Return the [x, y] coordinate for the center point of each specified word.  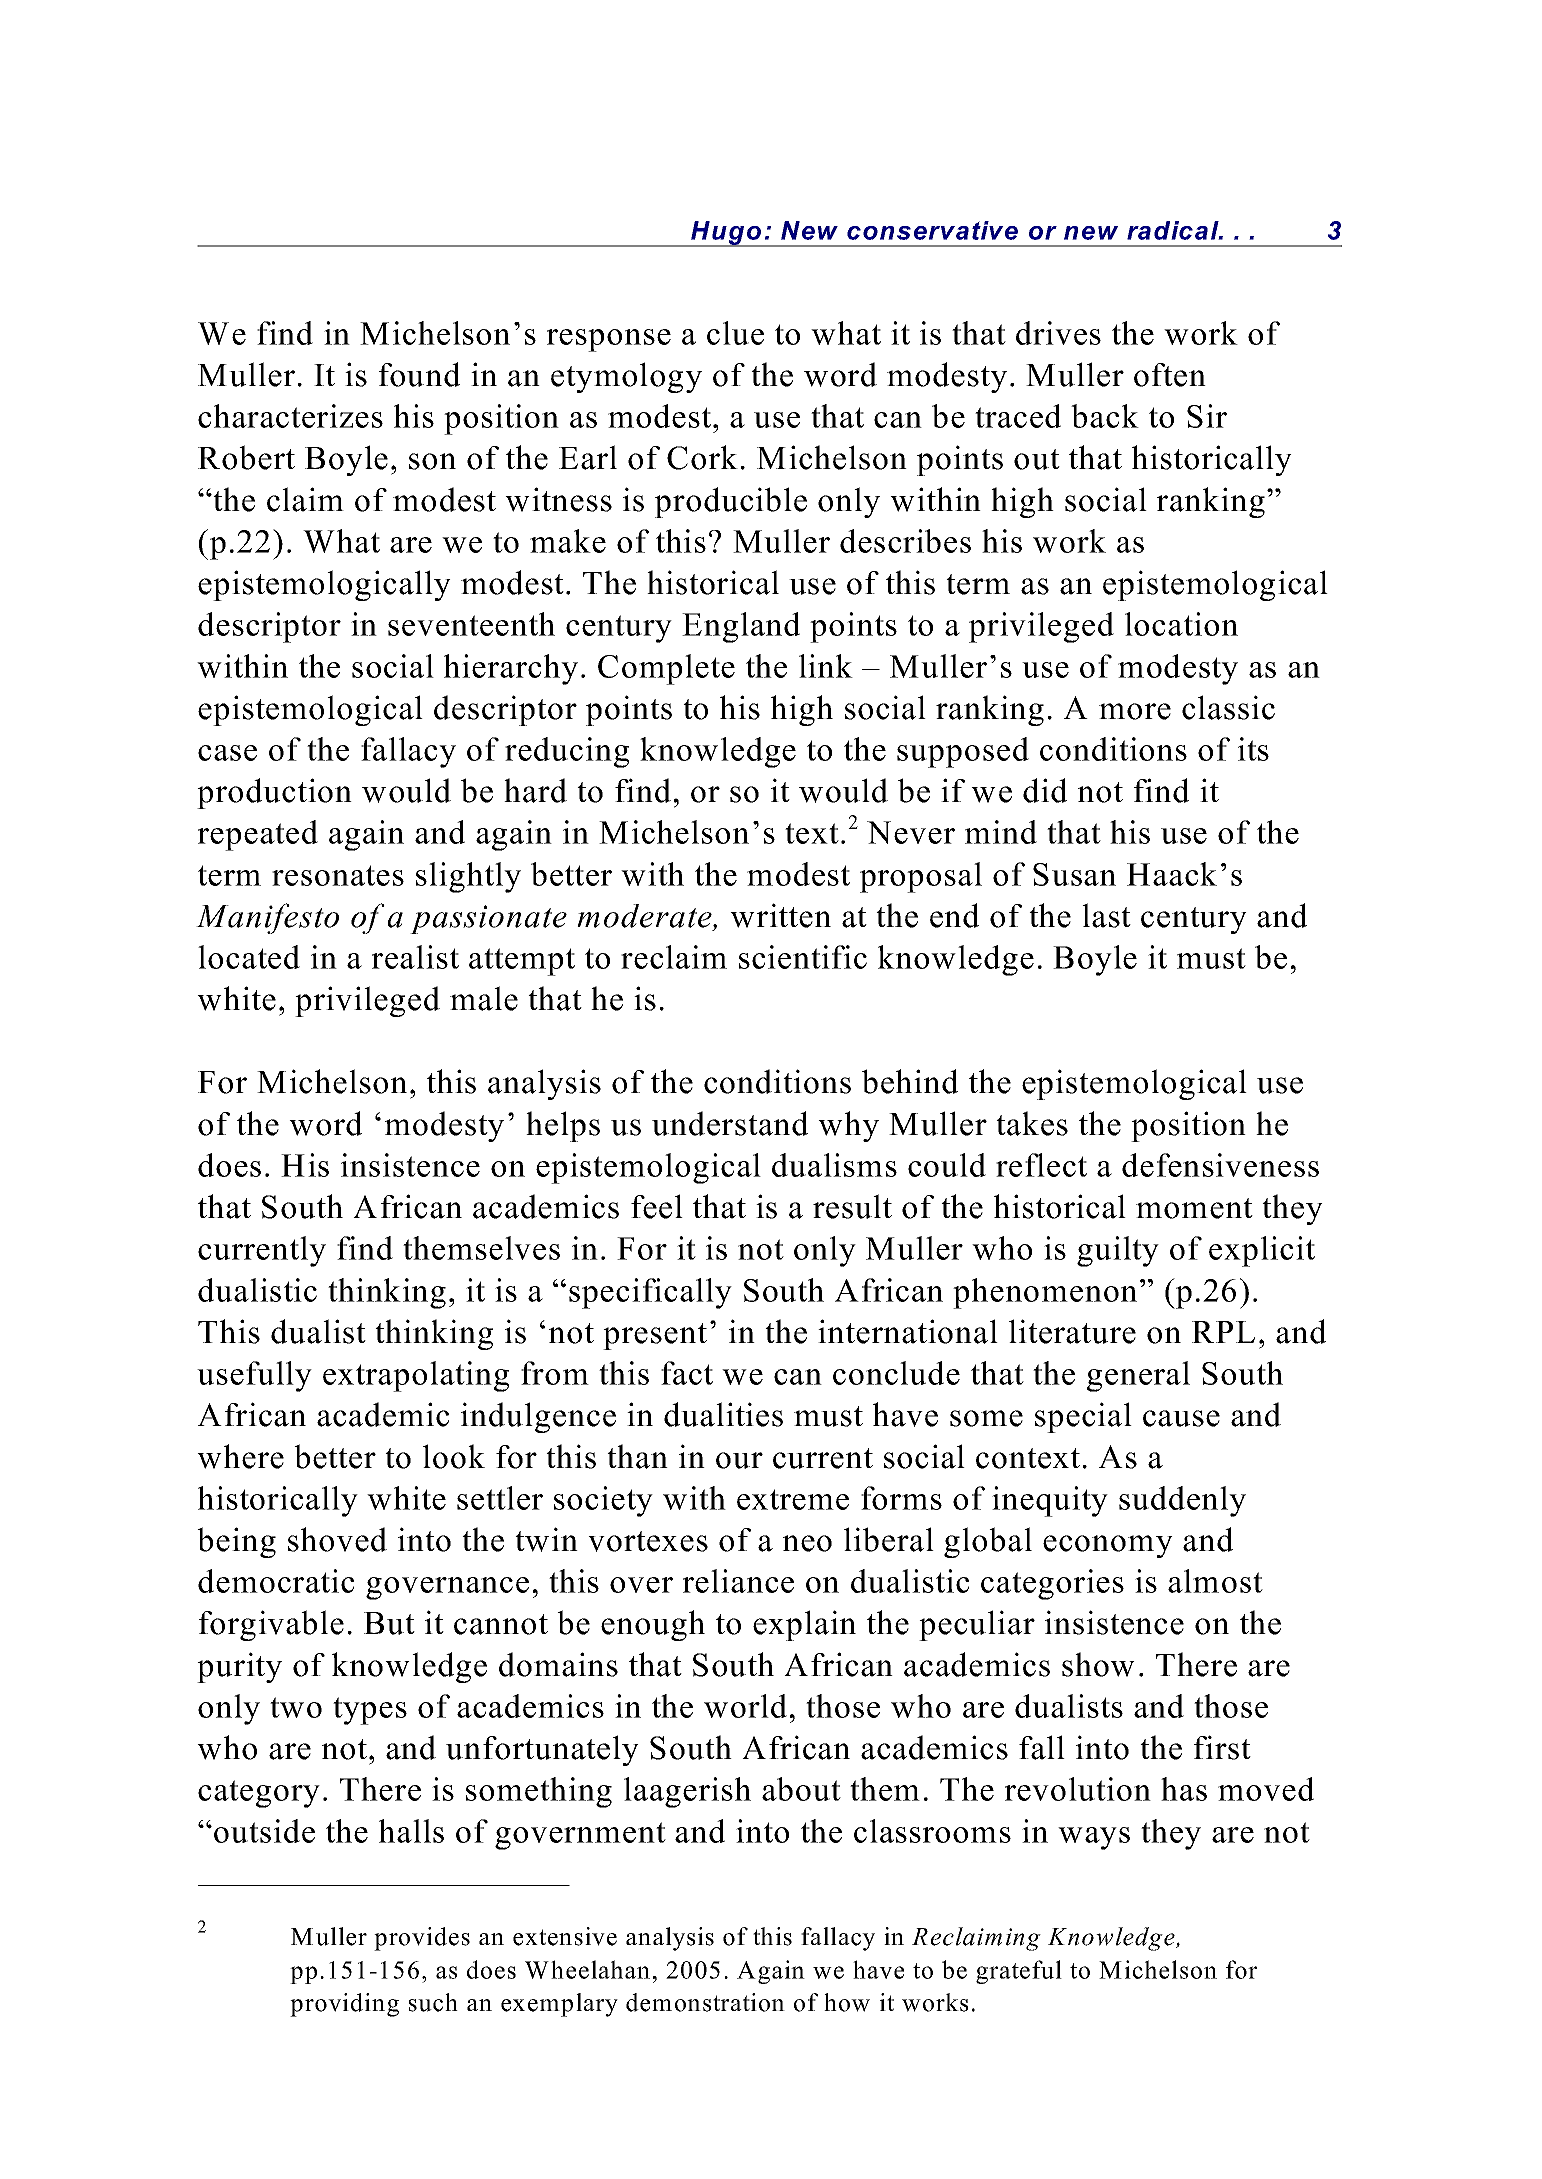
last [1106, 915]
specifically [650, 1293]
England [741, 627]
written [780, 915]
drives [1058, 333]
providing [344, 2005]
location [1181, 624]
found [419, 374]
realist [415, 957]
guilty [1118, 1251]
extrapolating [416, 1376]
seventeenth [471, 624]
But [389, 1623]
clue [735, 333]
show [1098, 1664]
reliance [738, 1581]
